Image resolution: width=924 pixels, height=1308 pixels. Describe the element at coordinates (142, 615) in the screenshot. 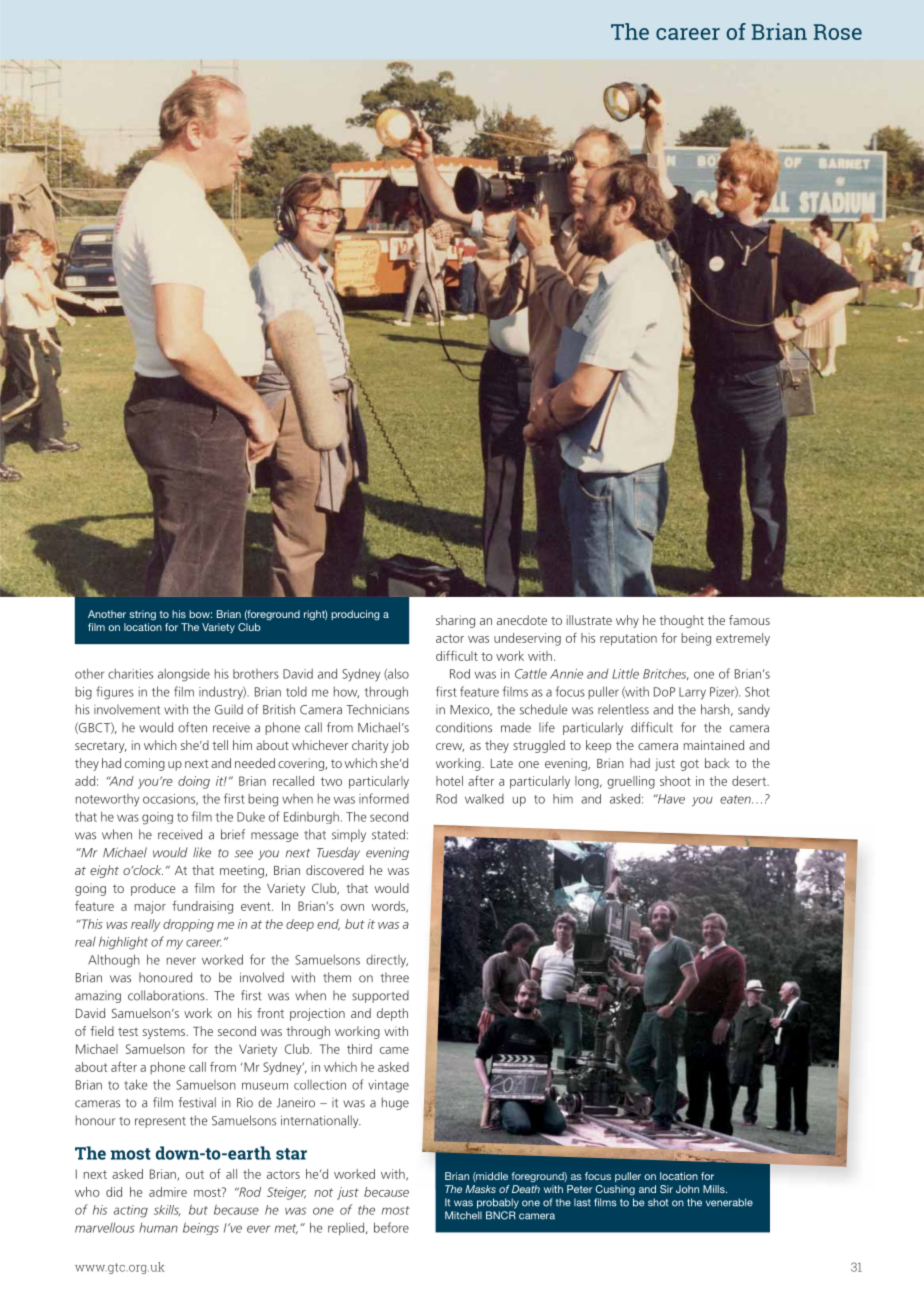

I see `string` at that location.
